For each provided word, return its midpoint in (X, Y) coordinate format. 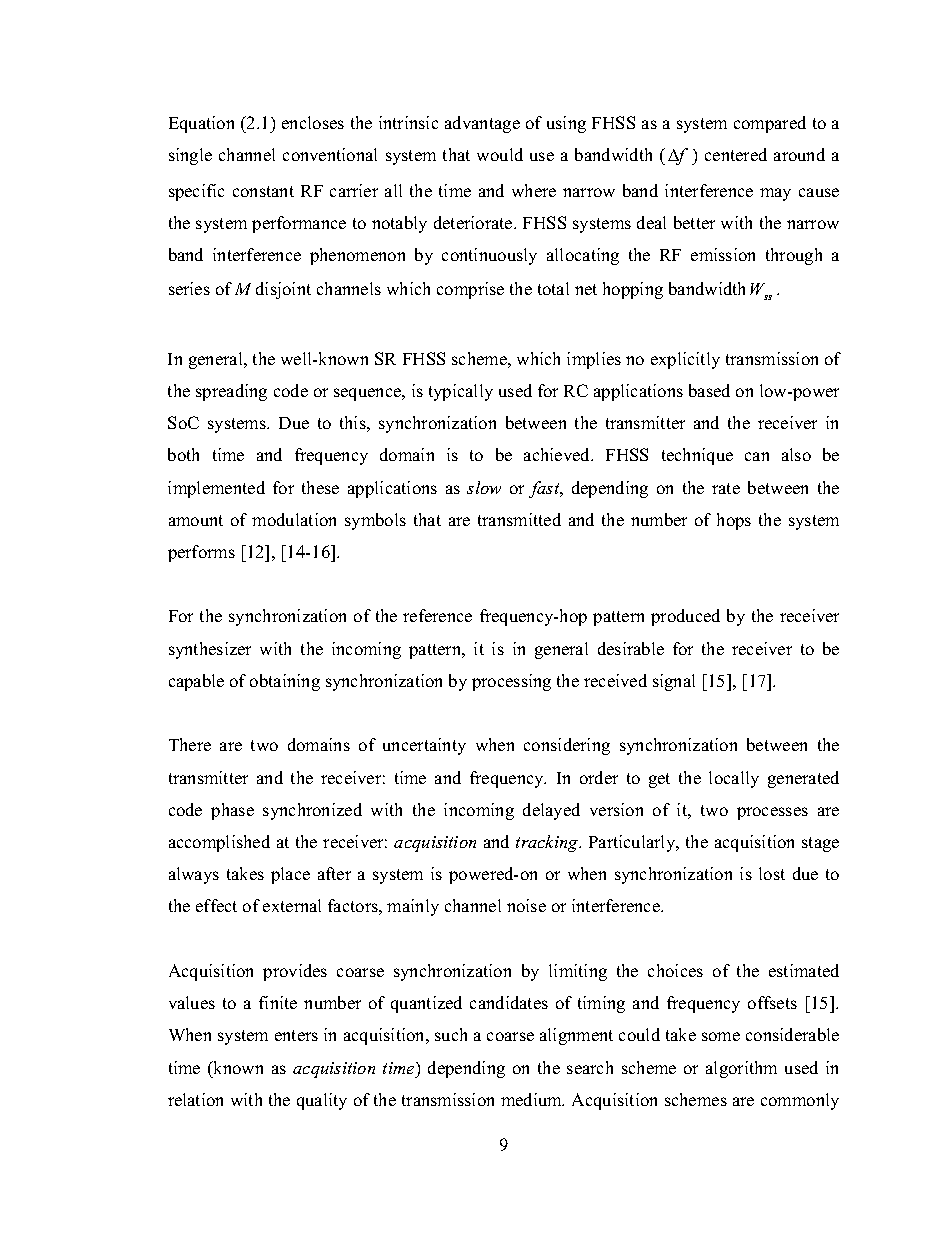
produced (685, 617)
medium (532, 1099)
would (500, 154)
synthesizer (210, 650)
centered (736, 154)
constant (263, 191)
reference (437, 615)
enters (296, 1035)
